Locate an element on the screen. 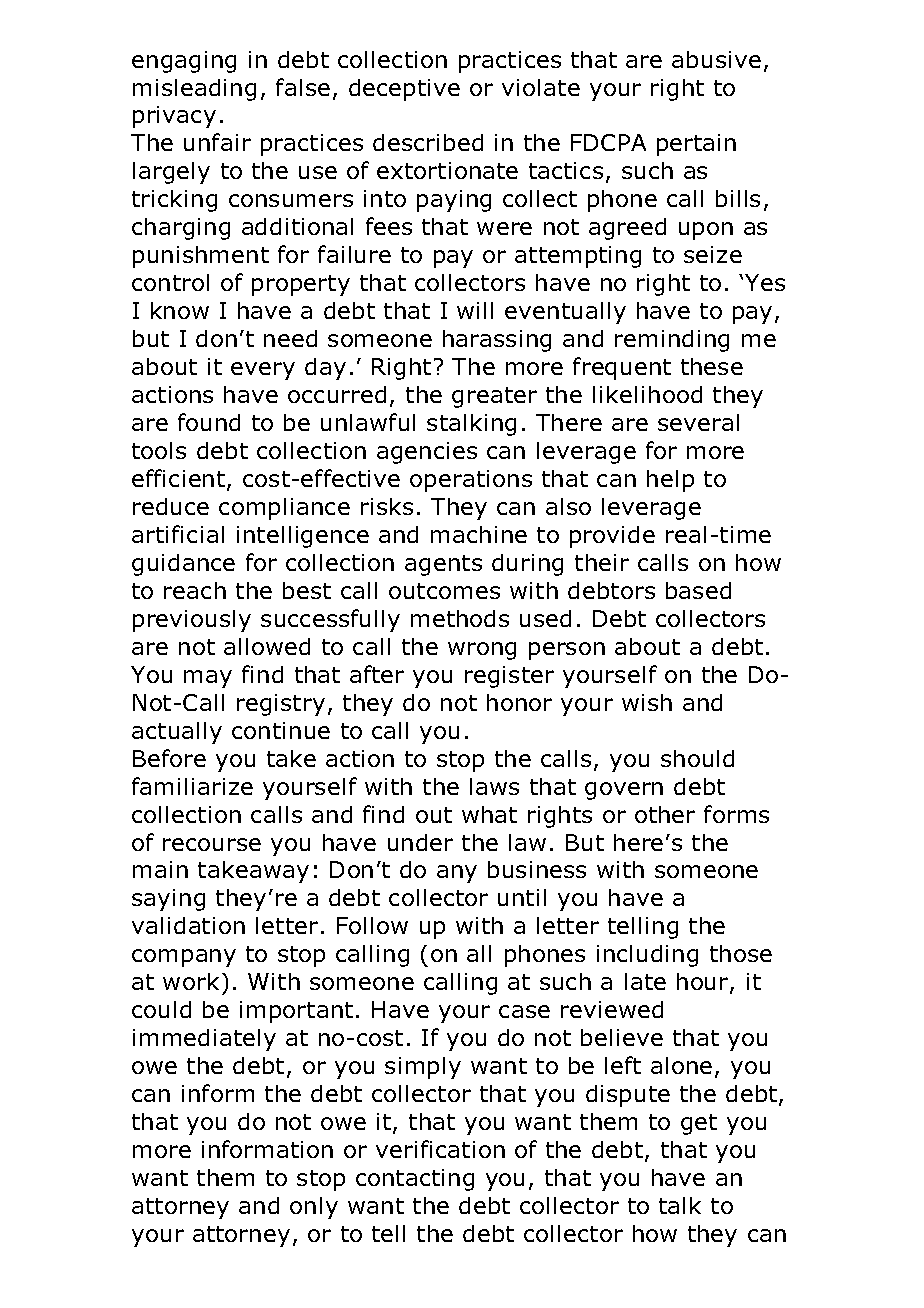 This screenshot has height=1308, width=924. every is located at coordinates (263, 371).
